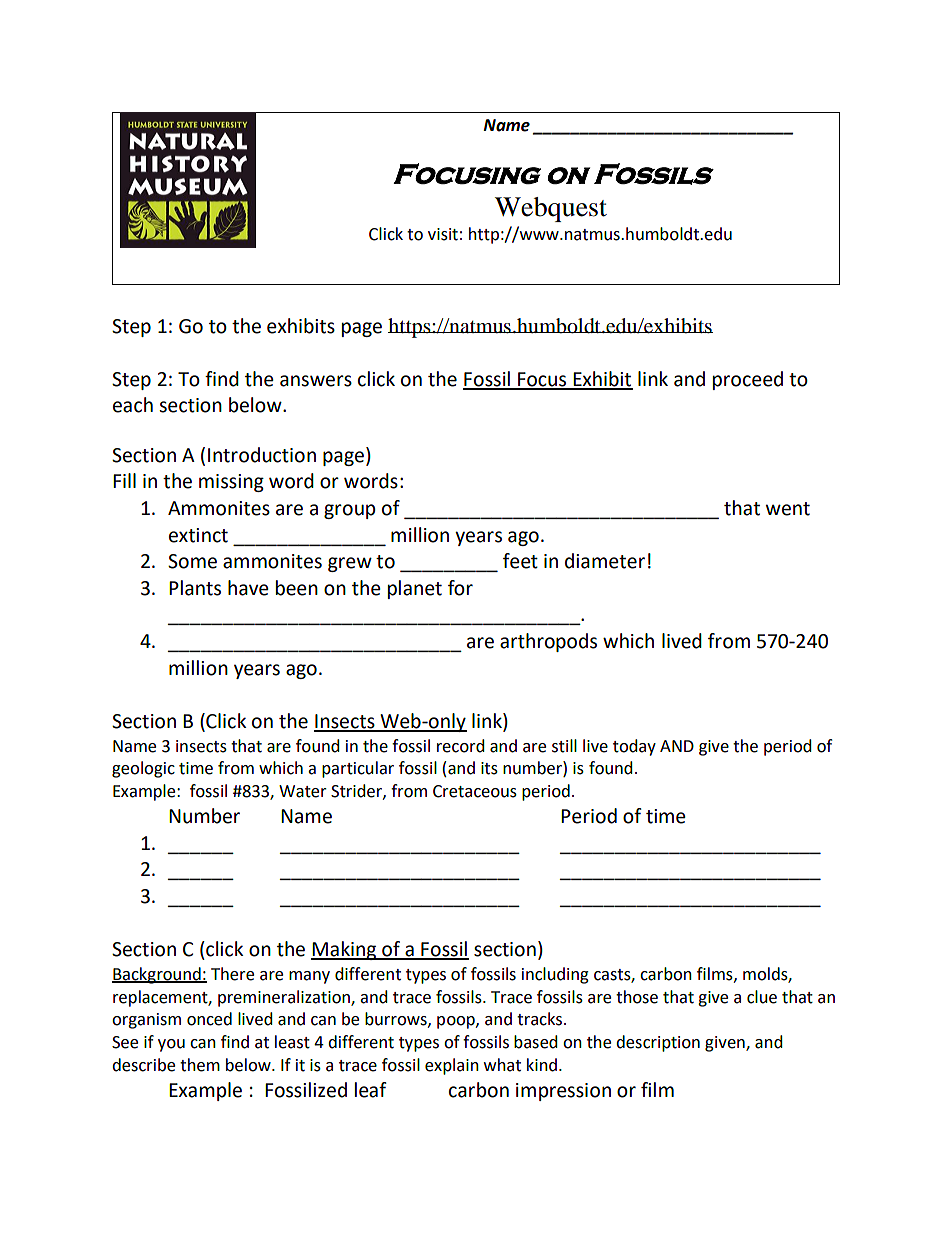 This page has height=1233, width=952. Describe the element at coordinates (195, 588) in the page. I see `Plants` at that location.
